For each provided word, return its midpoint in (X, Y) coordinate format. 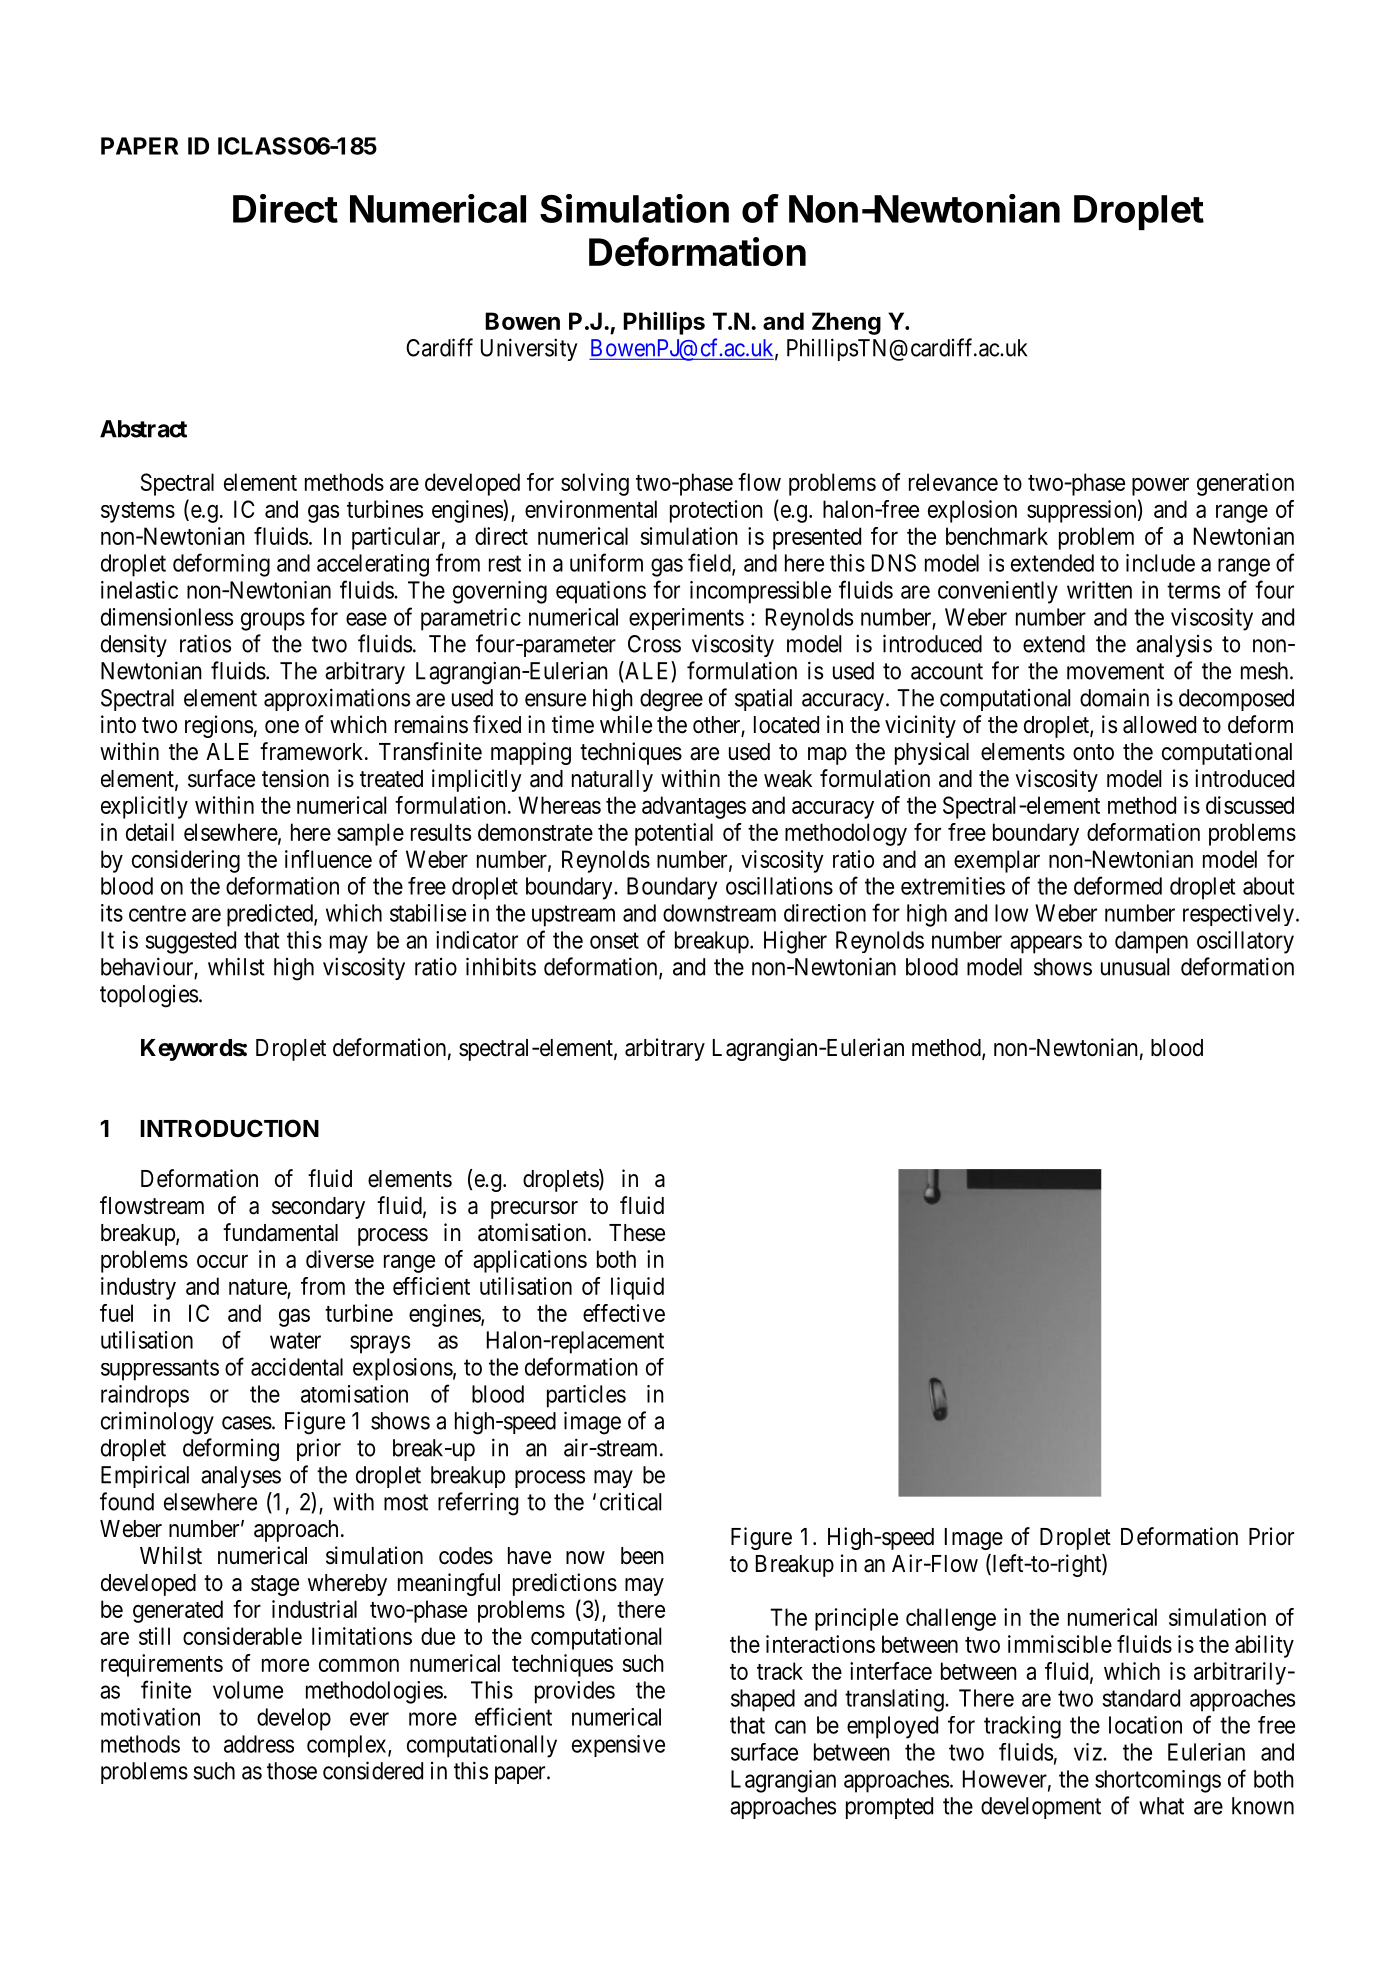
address (259, 1744)
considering (186, 861)
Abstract (143, 429)
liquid (637, 1288)
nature (258, 1287)
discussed (1250, 805)
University (529, 349)
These (637, 1233)
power (1160, 487)
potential (674, 834)
